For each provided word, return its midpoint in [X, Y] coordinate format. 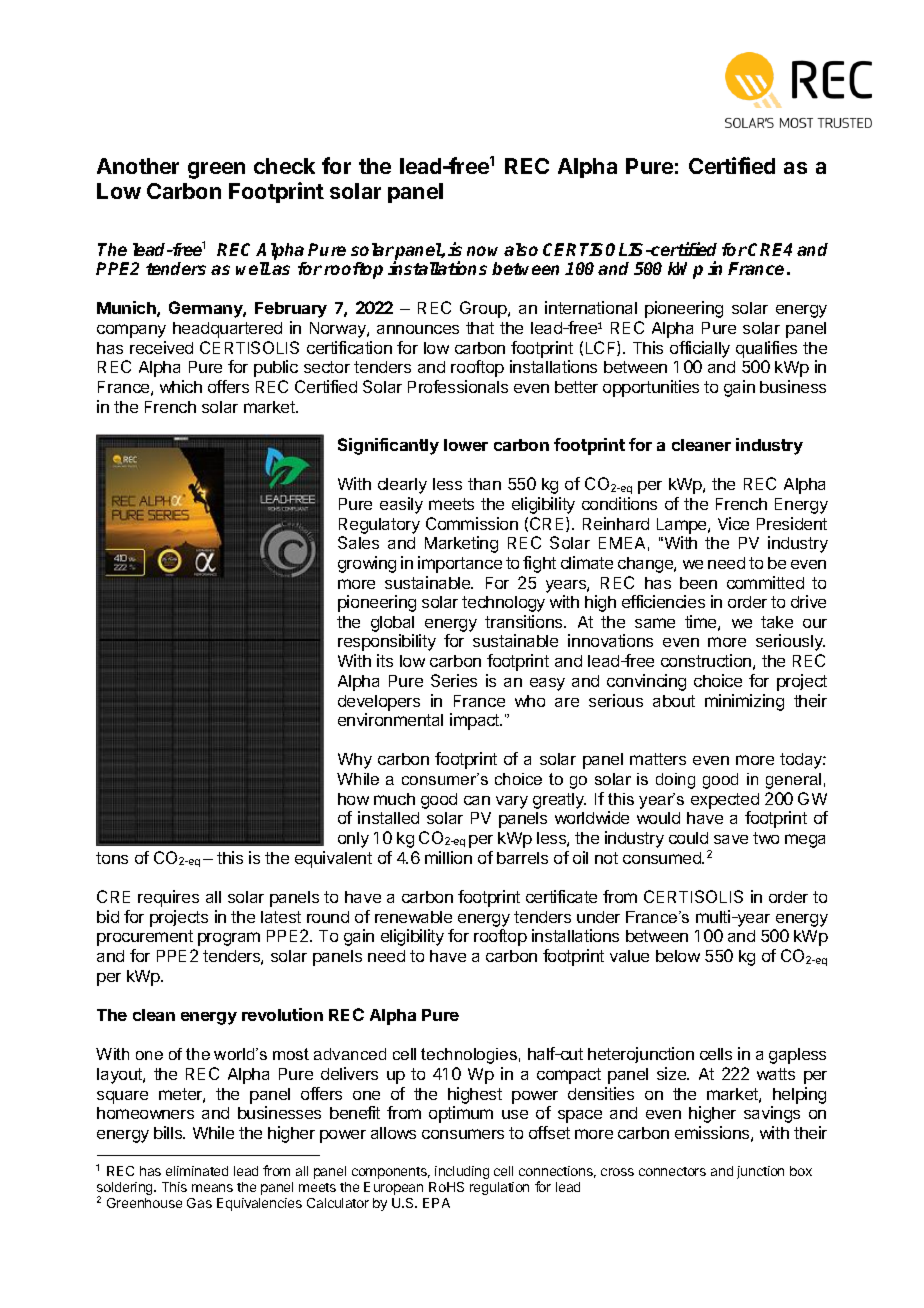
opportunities [651, 388]
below [678, 956]
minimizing [744, 702]
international [591, 307]
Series [454, 680]
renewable [413, 917]
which [181, 386]
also [521, 249]
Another [138, 166]
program [229, 939]
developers [379, 703]
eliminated [197, 1171]
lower [466, 445]
